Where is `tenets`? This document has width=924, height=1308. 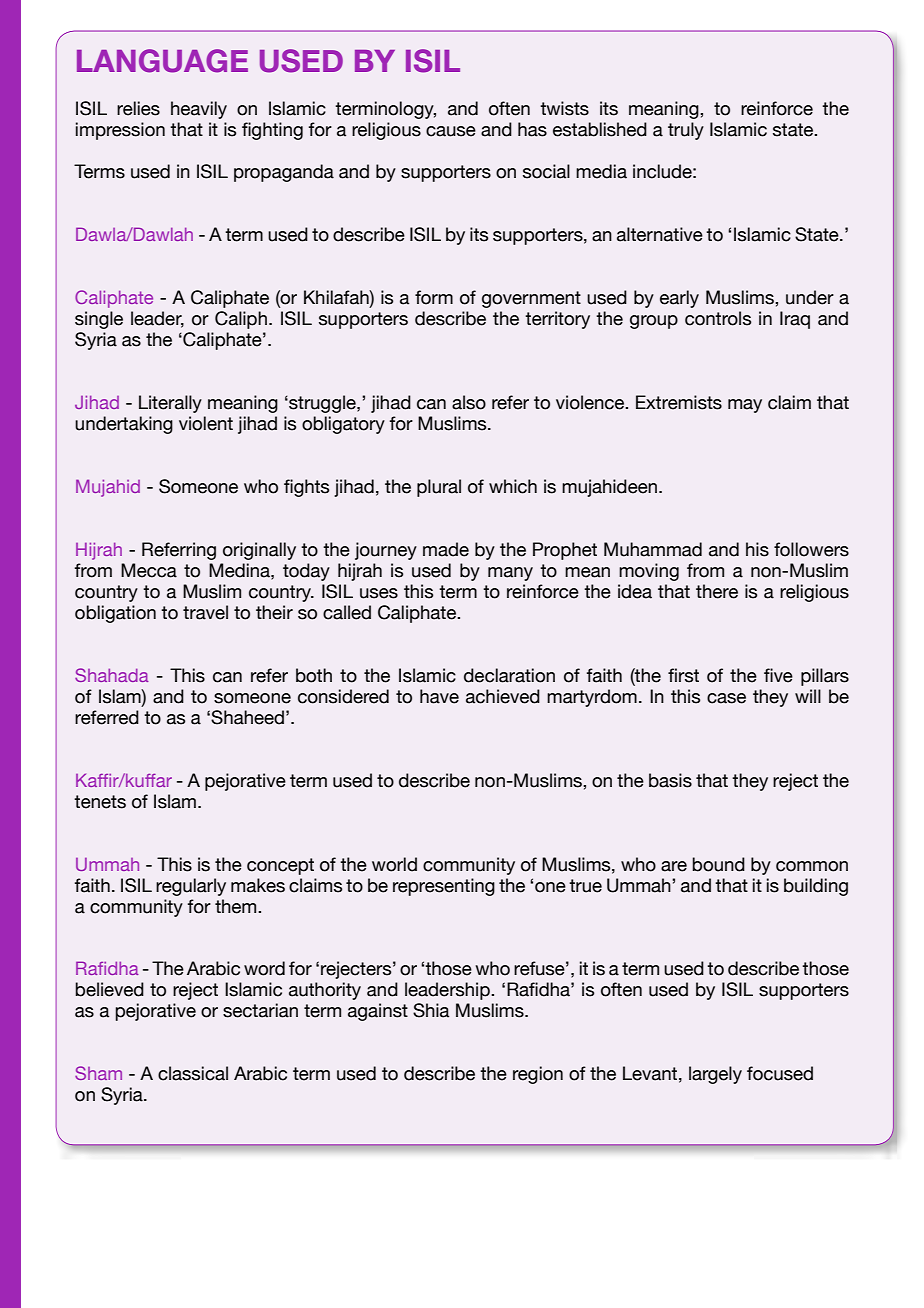 tenets is located at coordinates (100, 802).
